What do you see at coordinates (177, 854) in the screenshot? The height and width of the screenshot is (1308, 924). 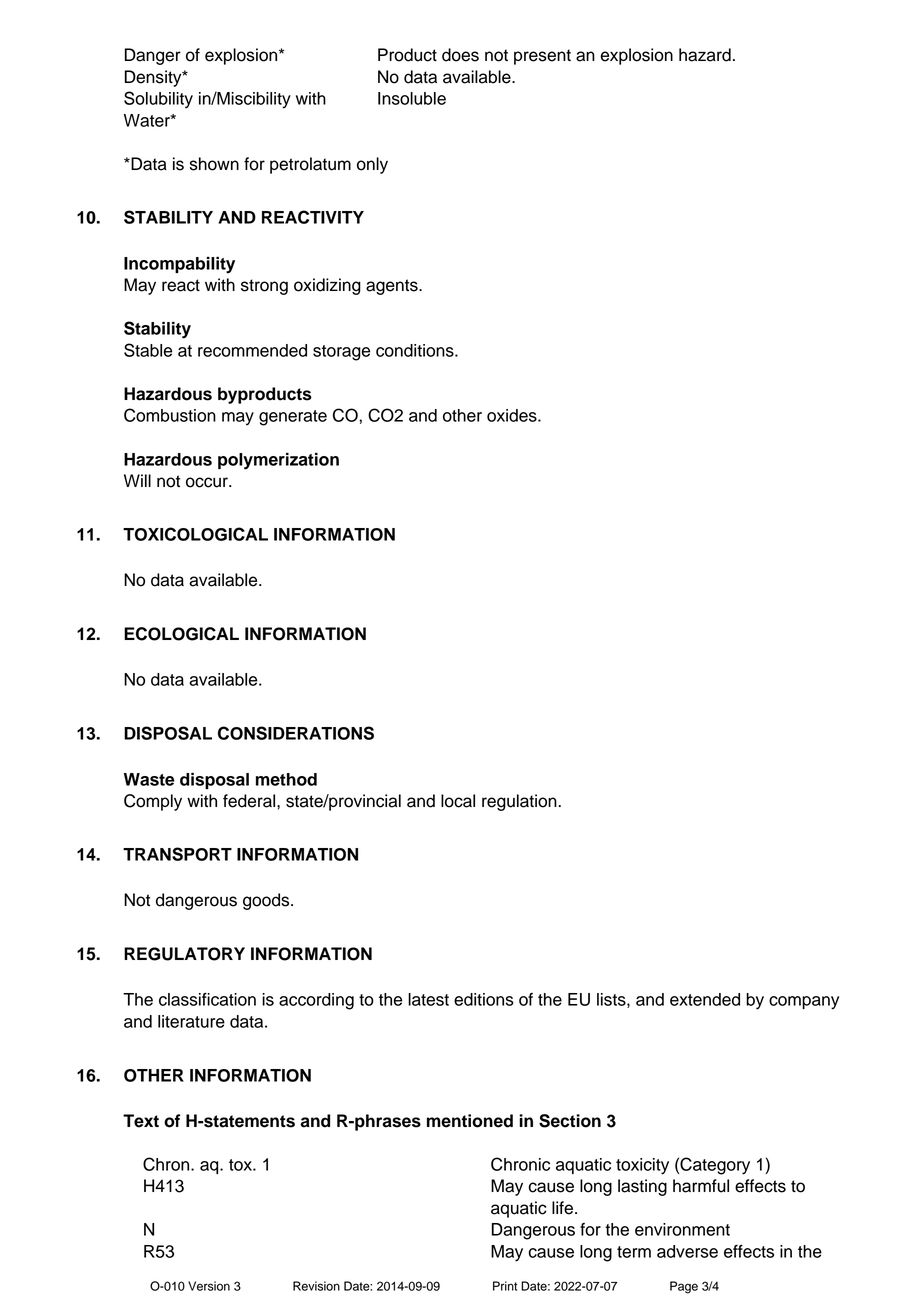 I see `TRANSPORT` at bounding box center [177, 854].
